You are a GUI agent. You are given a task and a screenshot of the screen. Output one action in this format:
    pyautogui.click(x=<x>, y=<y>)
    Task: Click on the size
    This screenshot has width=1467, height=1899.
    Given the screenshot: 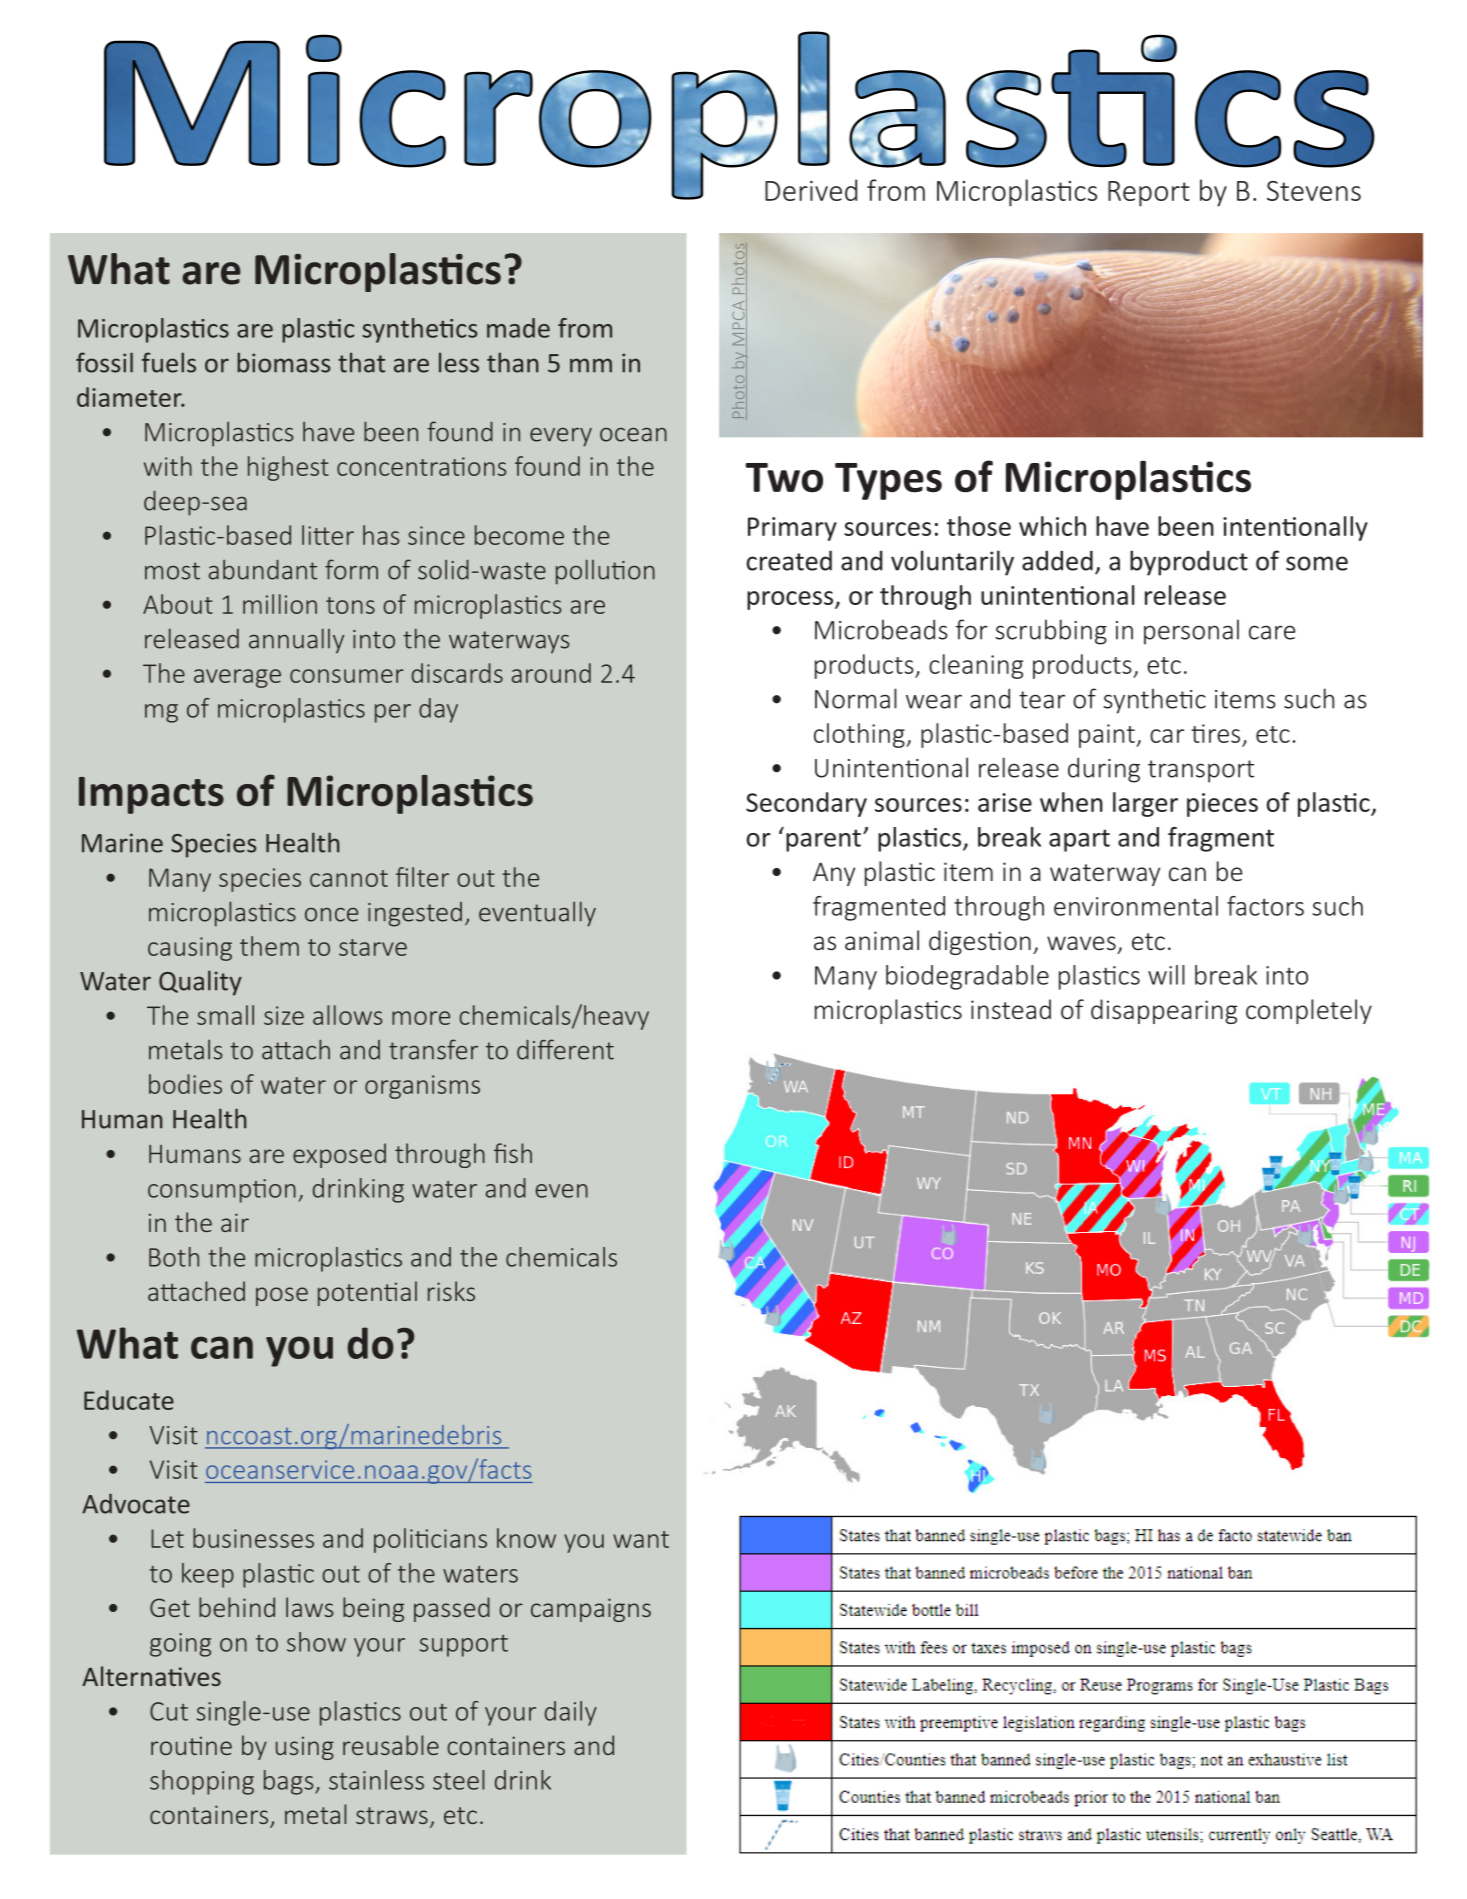 What is the action you would take?
    pyautogui.click(x=284, y=1015)
